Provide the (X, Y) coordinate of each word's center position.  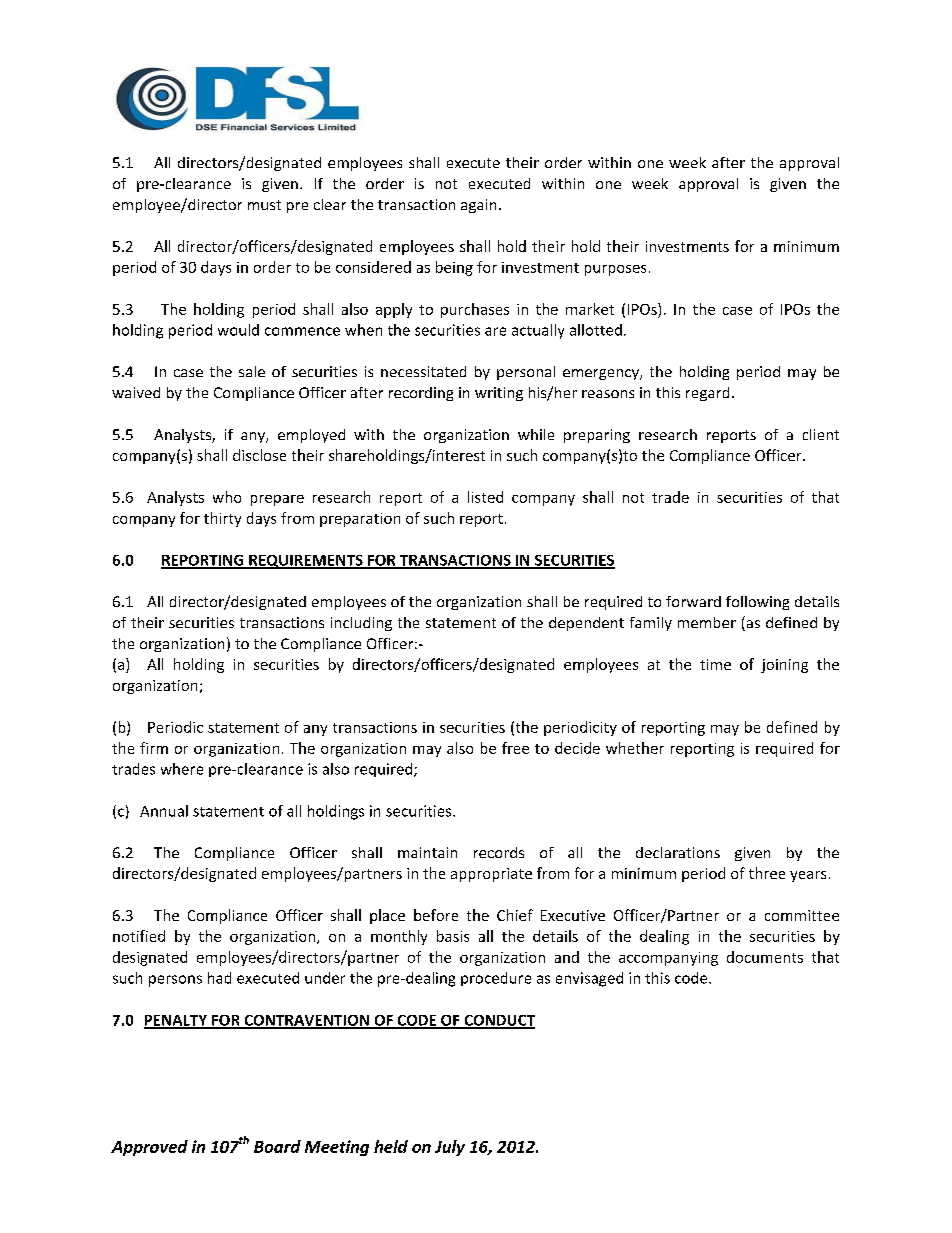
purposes (615, 270)
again (478, 206)
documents (765, 957)
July (450, 1148)
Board (277, 1146)
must (264, 205)
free (515, 748)
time (715, 664)
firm (154, 748)
